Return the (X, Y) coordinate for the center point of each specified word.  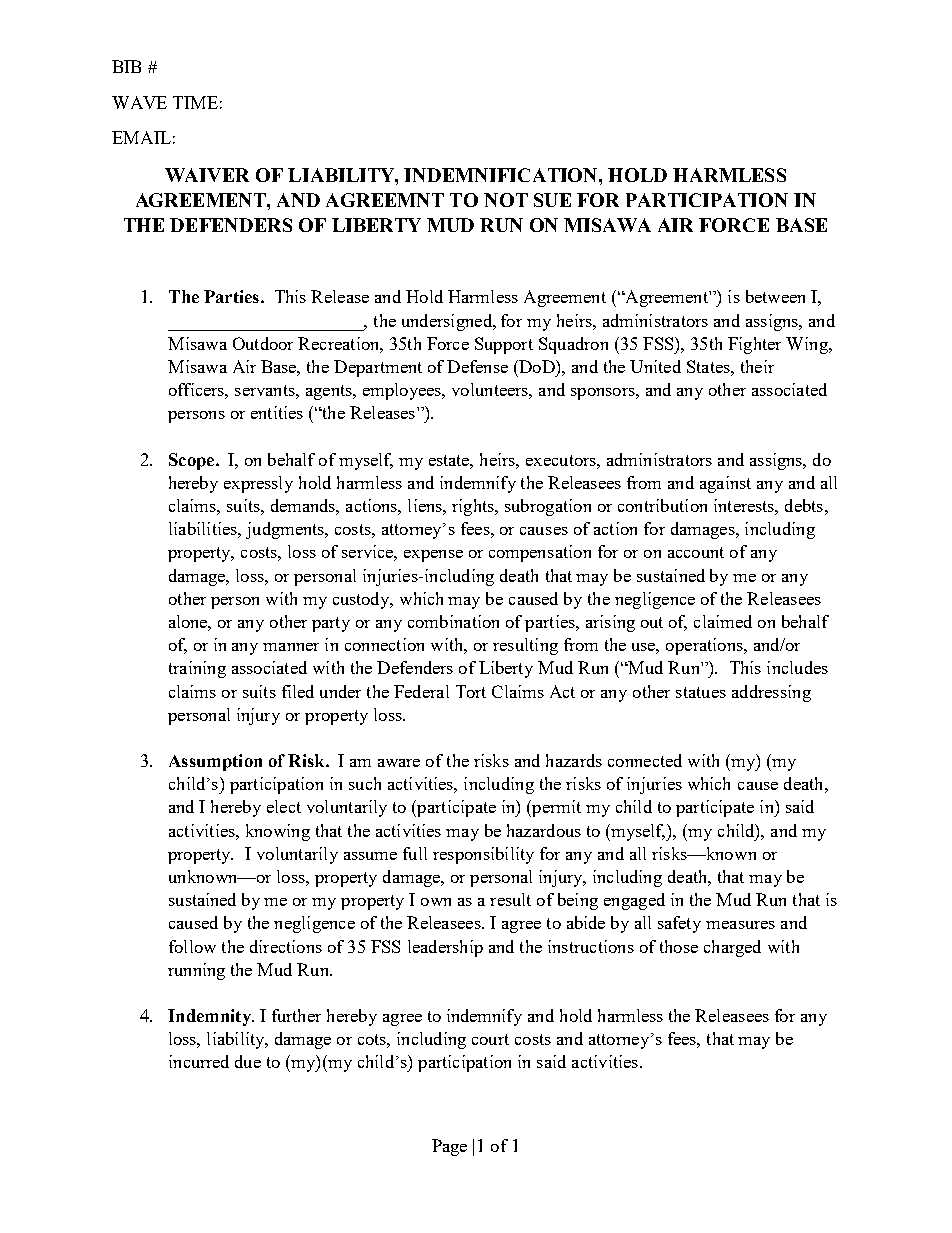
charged (732, 948)
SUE (552, 200)
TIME (195, 102)
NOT (506, 200)
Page (449, 1147)
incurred (199, 1061)
